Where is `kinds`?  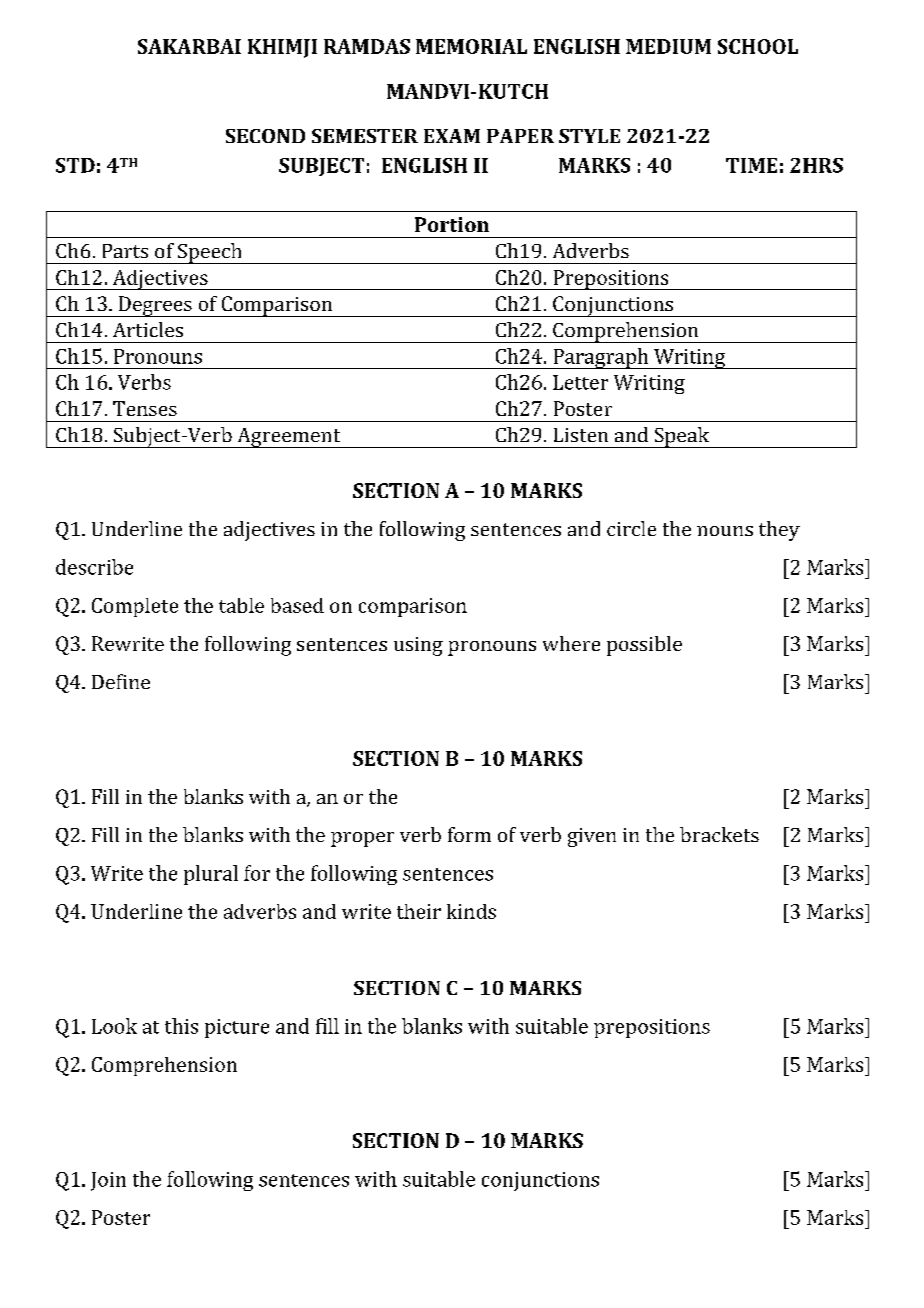 kinds is located at coordinates (471, 911).
